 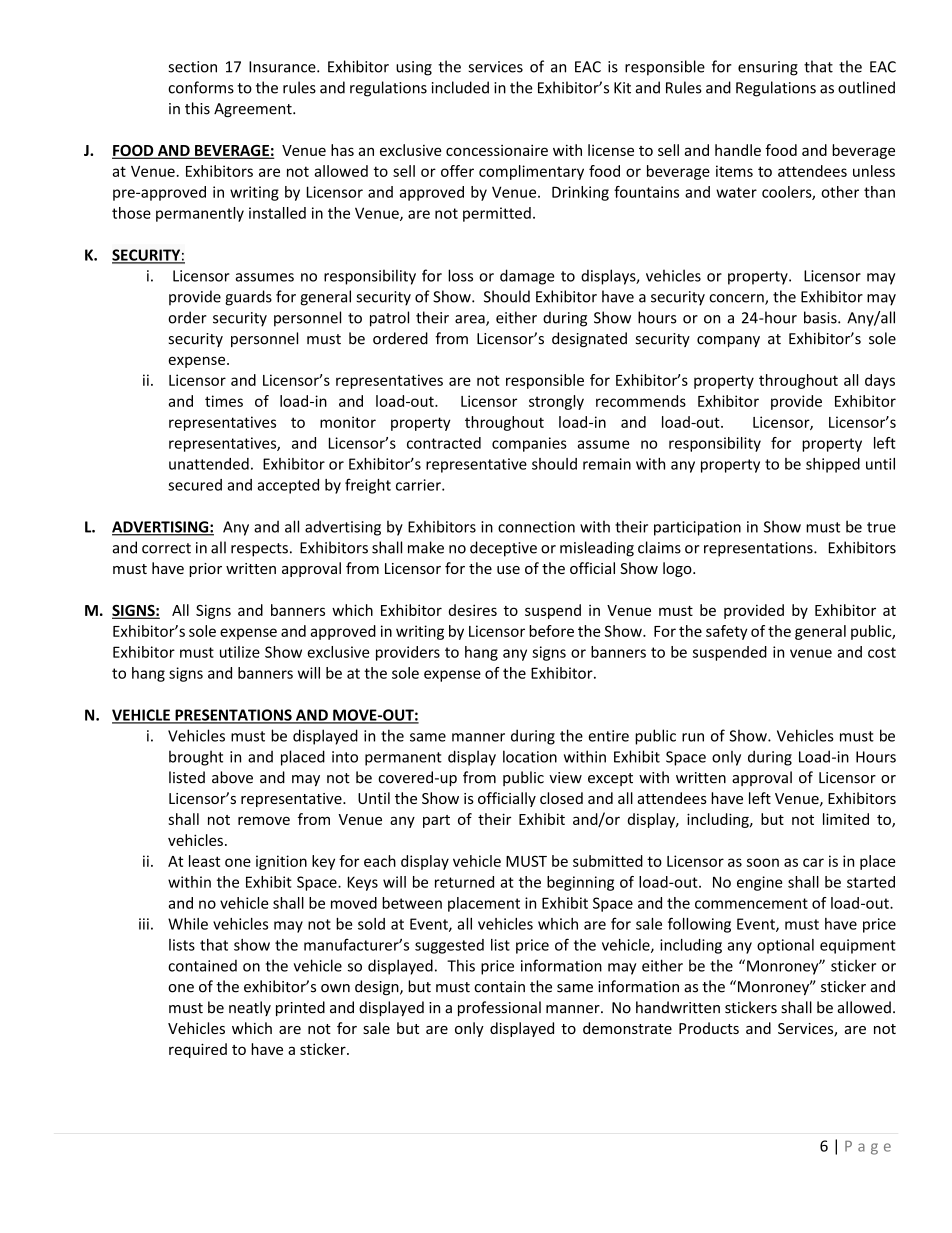 What do you see at coordinates (250, 1008) in the page?
I see `neatly` at bounding box center [250, 1008].
